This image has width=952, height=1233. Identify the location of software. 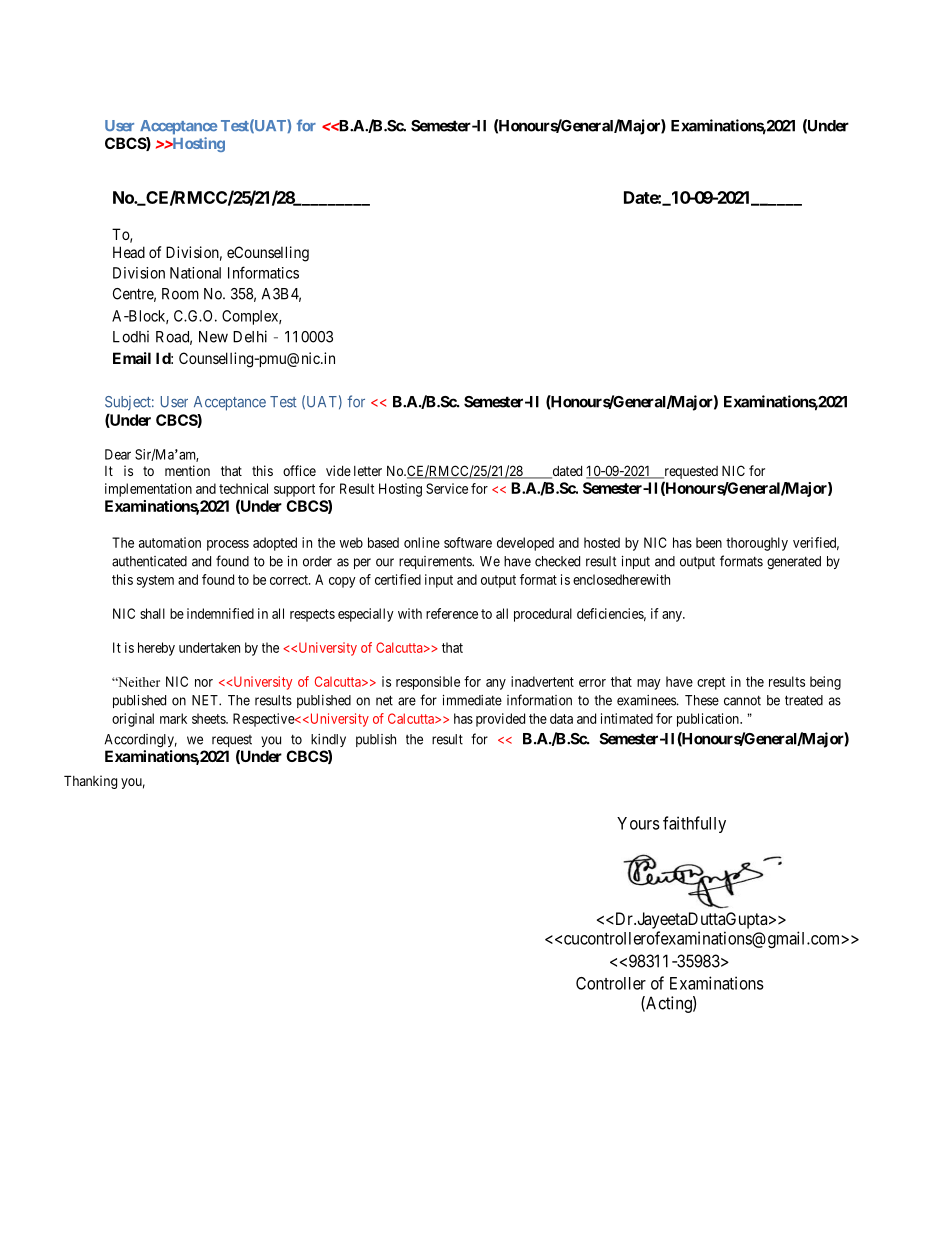
(468, 542).
